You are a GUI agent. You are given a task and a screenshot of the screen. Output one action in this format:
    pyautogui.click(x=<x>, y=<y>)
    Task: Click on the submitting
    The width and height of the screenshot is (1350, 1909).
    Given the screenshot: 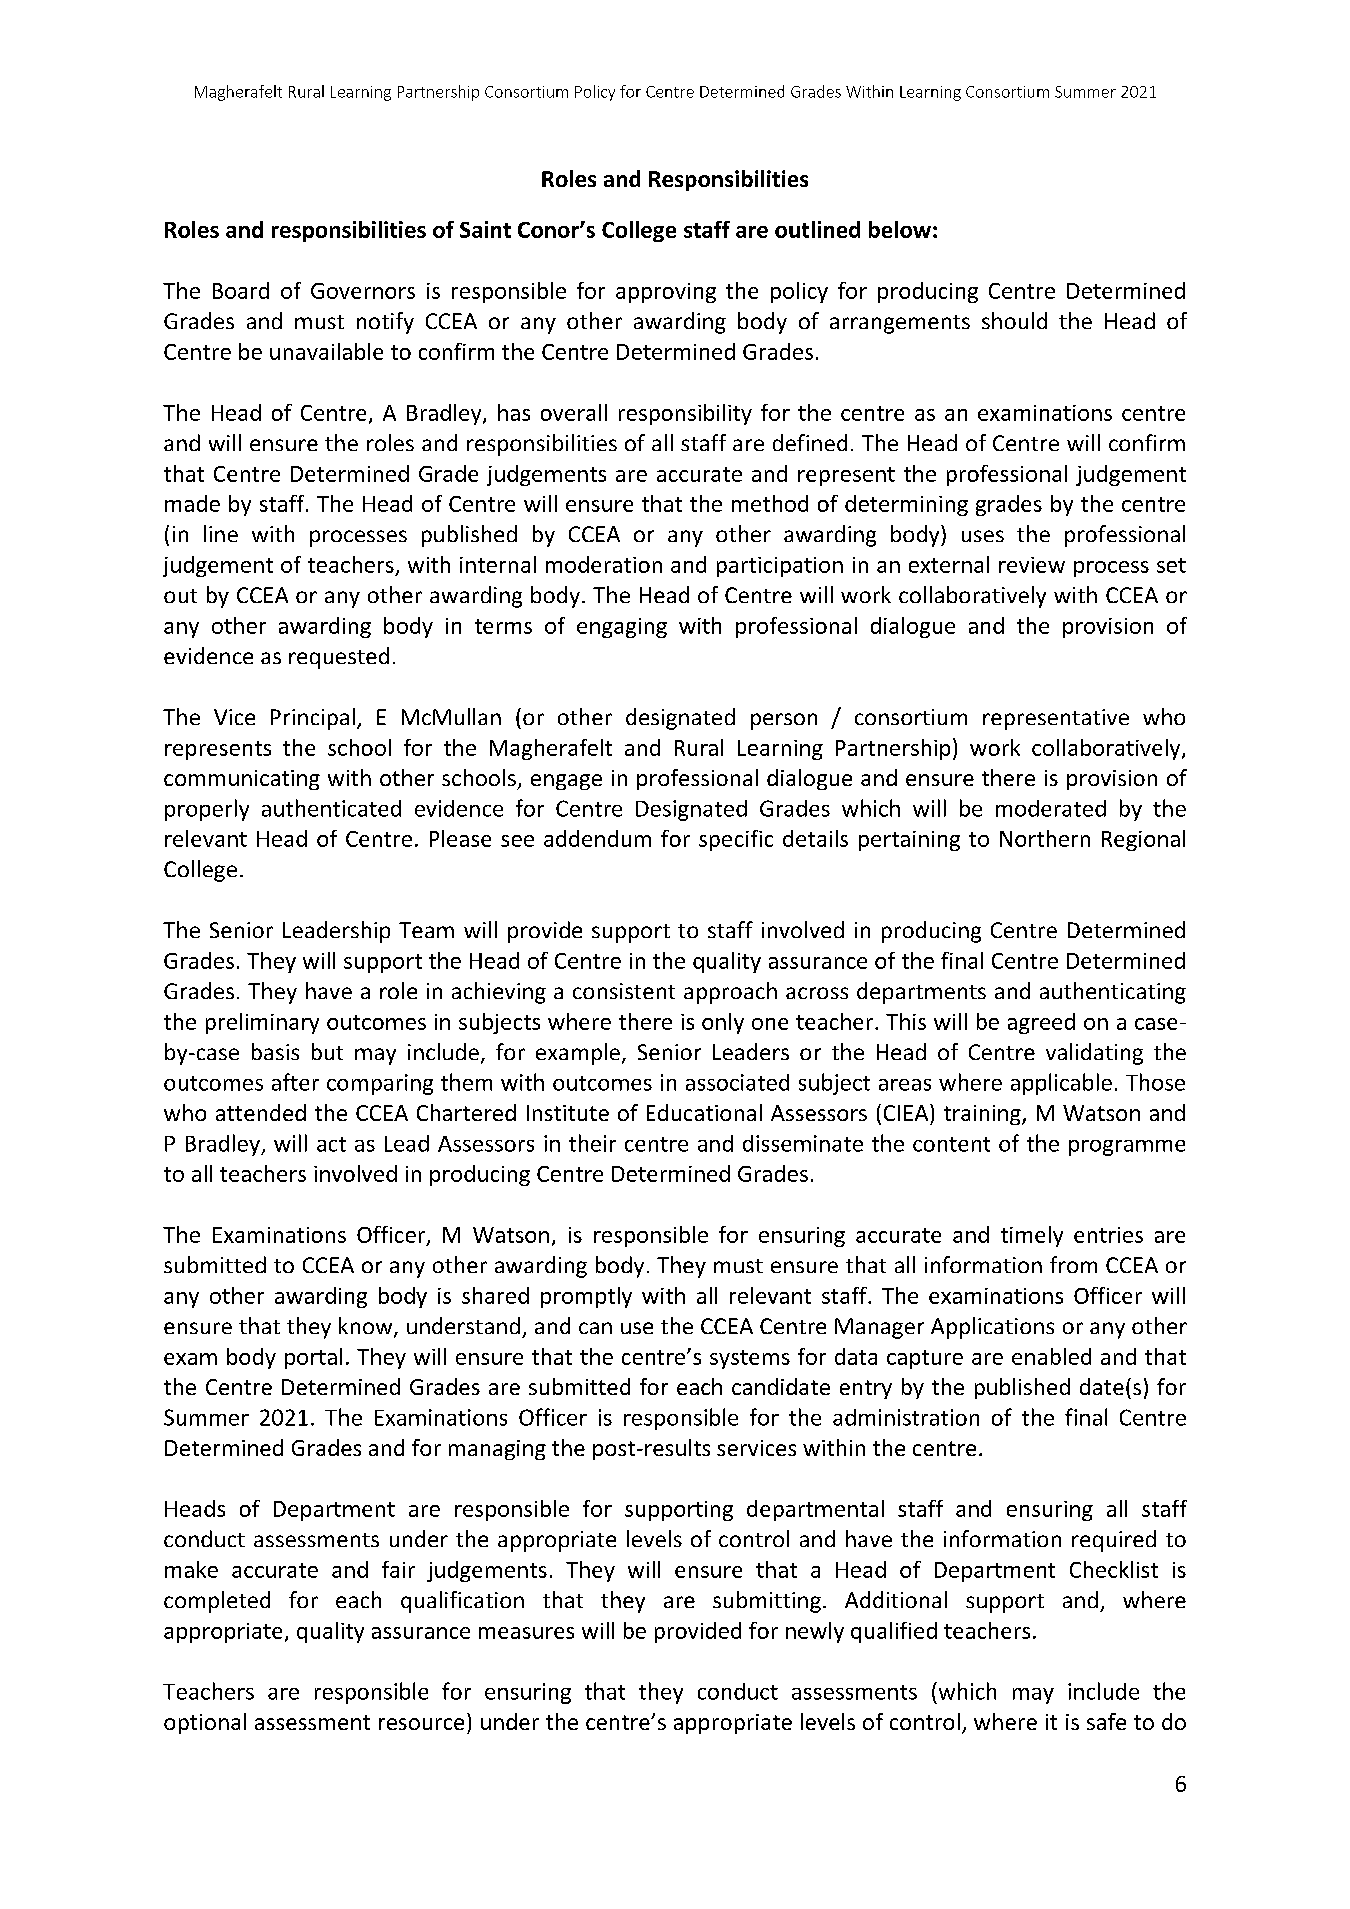 What is the action you would take?
    pyautogui.click(x=767, y=1602)
